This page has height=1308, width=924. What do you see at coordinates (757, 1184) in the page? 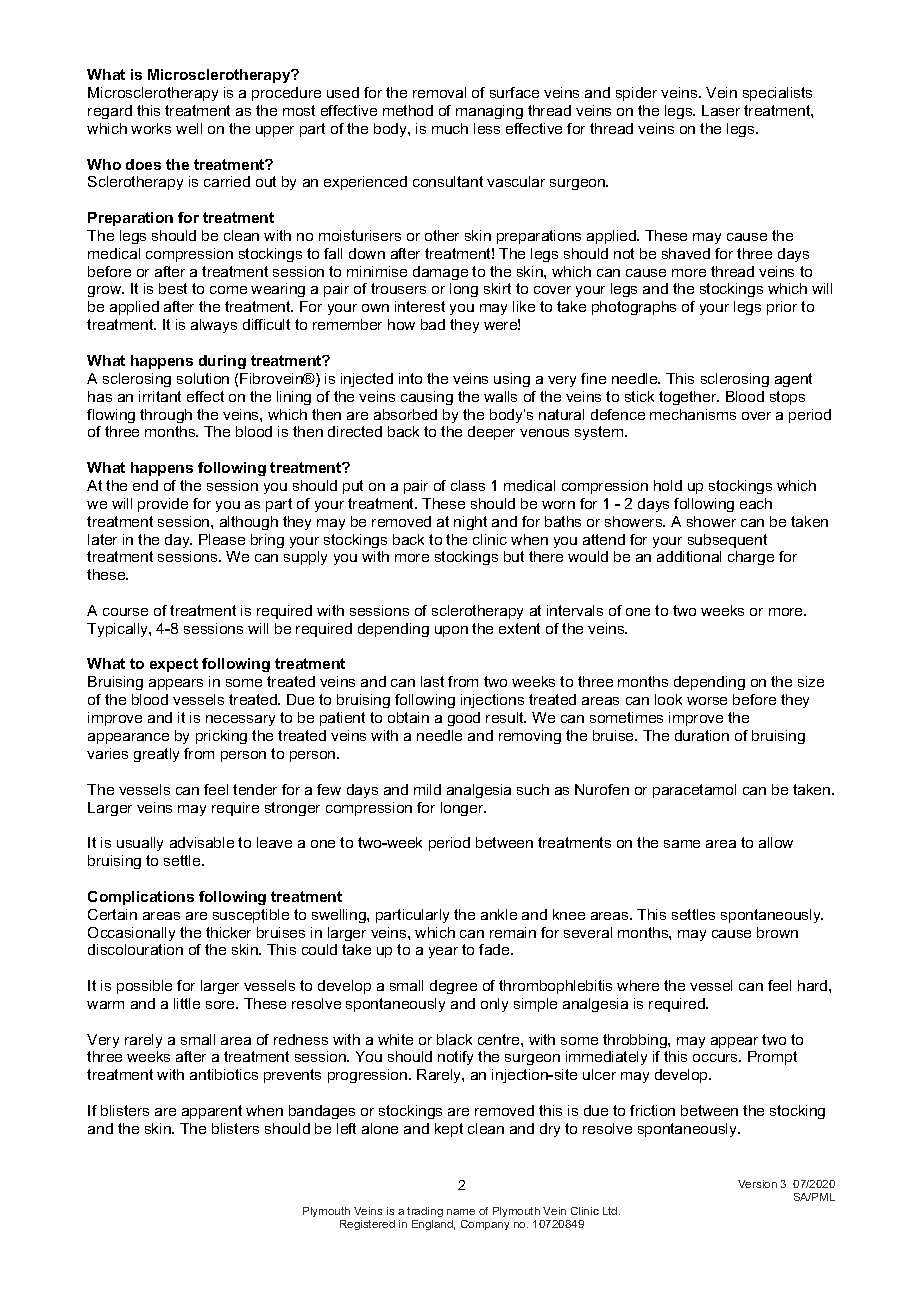
I see `Version` at bounding box center [757, 1184].
